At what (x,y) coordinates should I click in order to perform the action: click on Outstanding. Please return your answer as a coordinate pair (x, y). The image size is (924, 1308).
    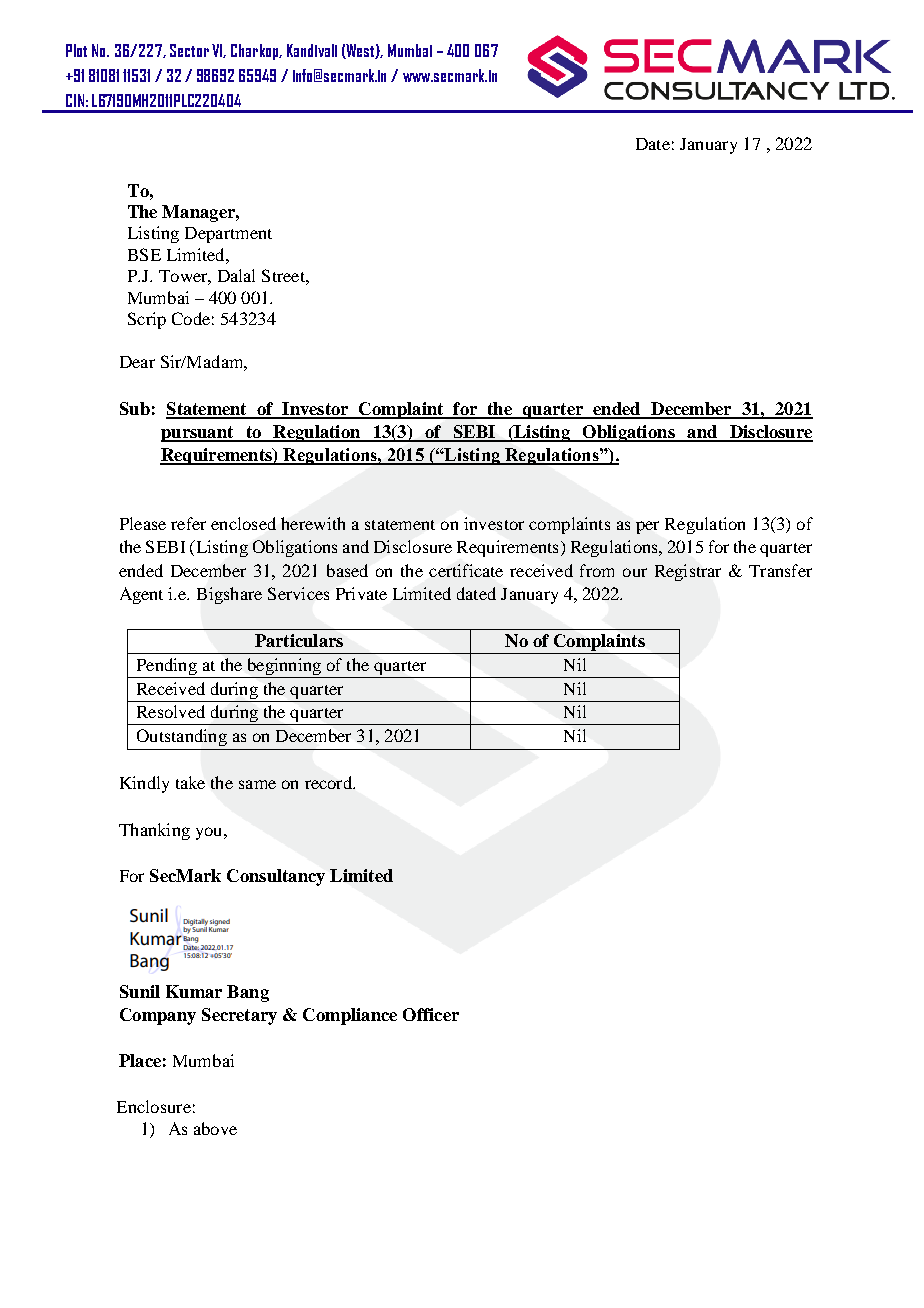
    Looking at the image, I should click on (182, 737).
